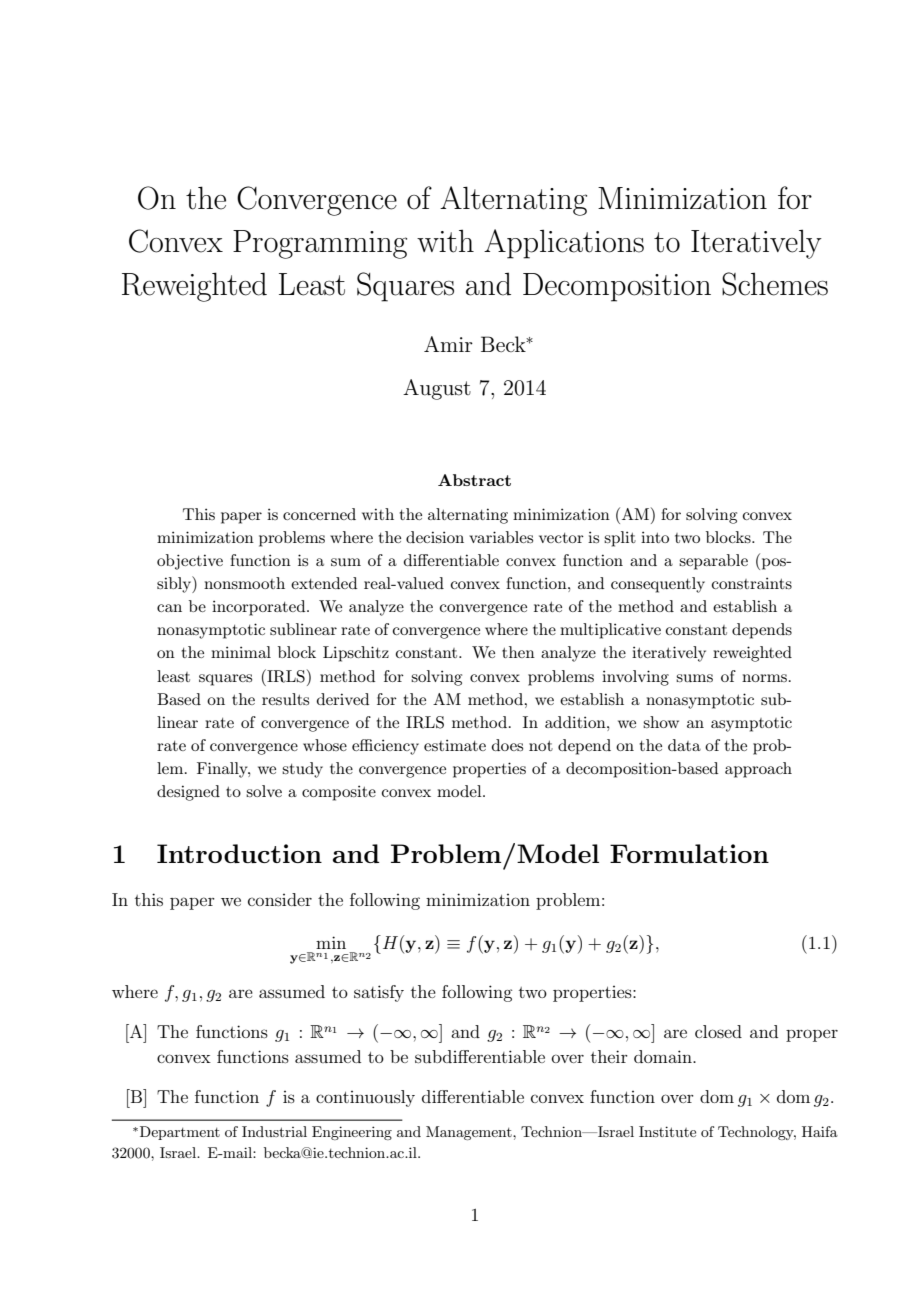 Image resolution: width=924 pixels, height=1308 pixels. I want to click on Programming, so click(320, 244).
